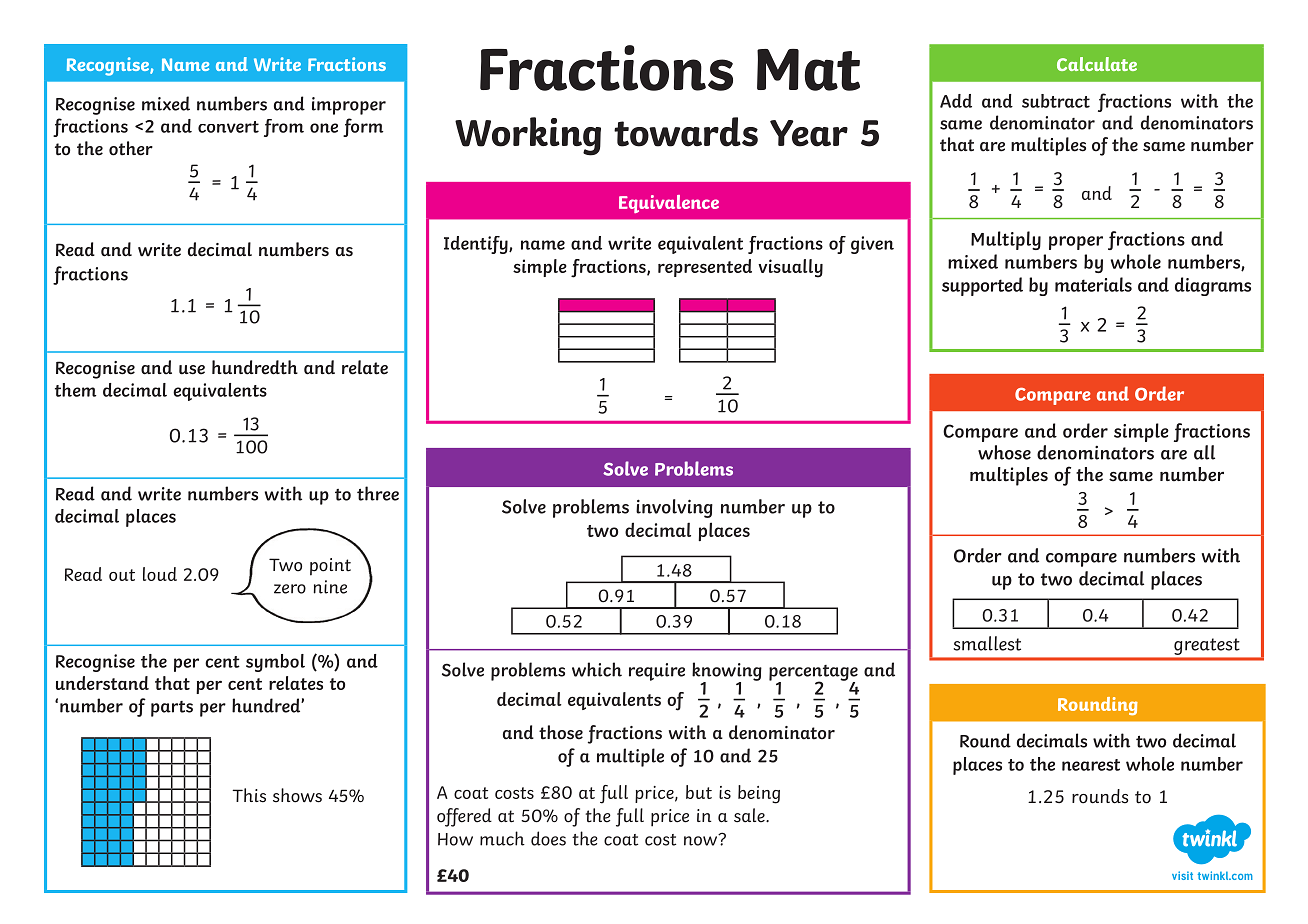  I want to click on convert, so click(228, 127).
